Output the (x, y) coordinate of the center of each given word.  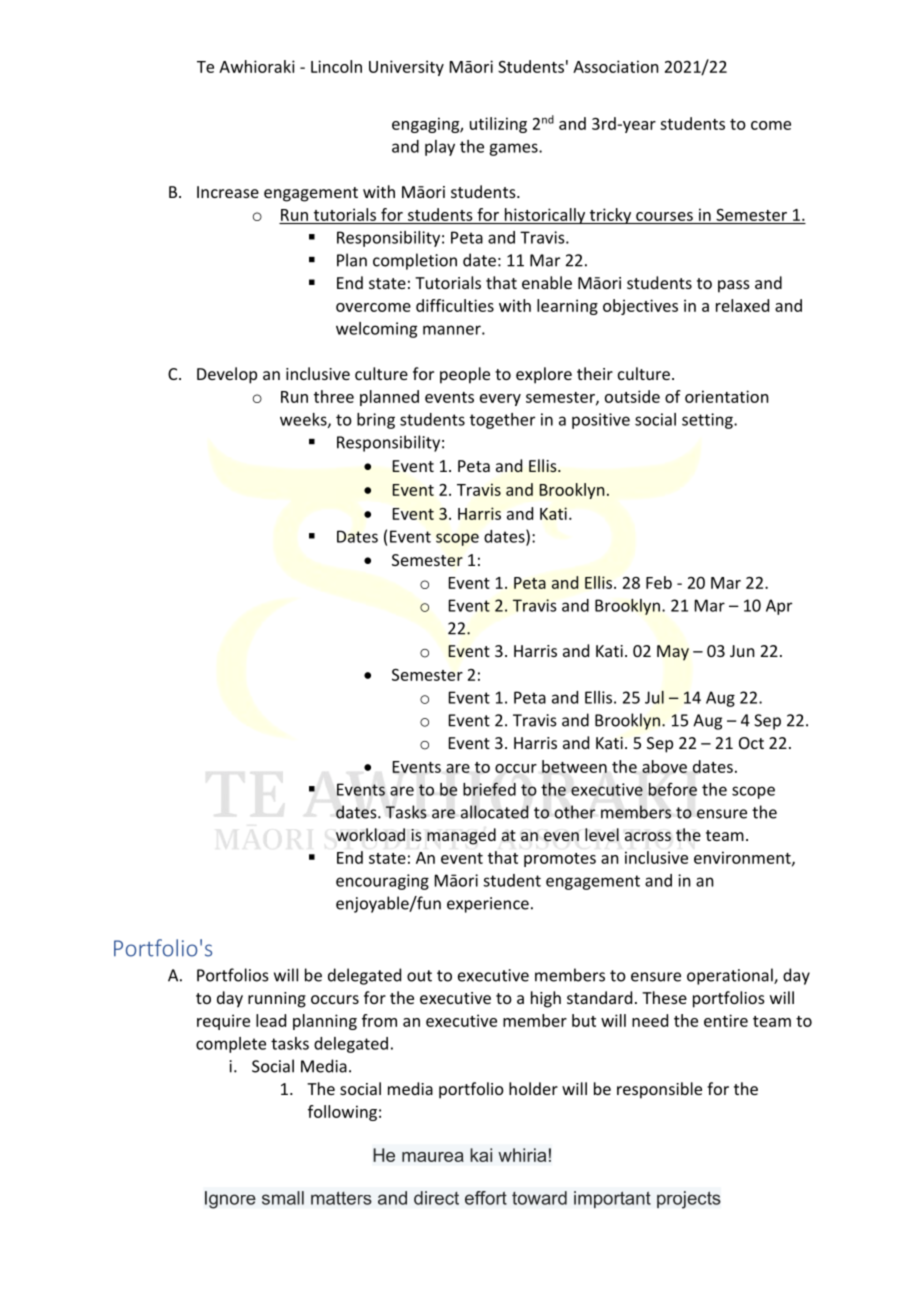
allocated (495, 812)
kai (481, 1155)
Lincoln (336, 66)
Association (616, 66)
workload (370, 835)
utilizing (498, 125)
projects (689, 1200)
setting (708, 421)
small (283, 1198)
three (334, 396)
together (502, 421)
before (672, 789)
